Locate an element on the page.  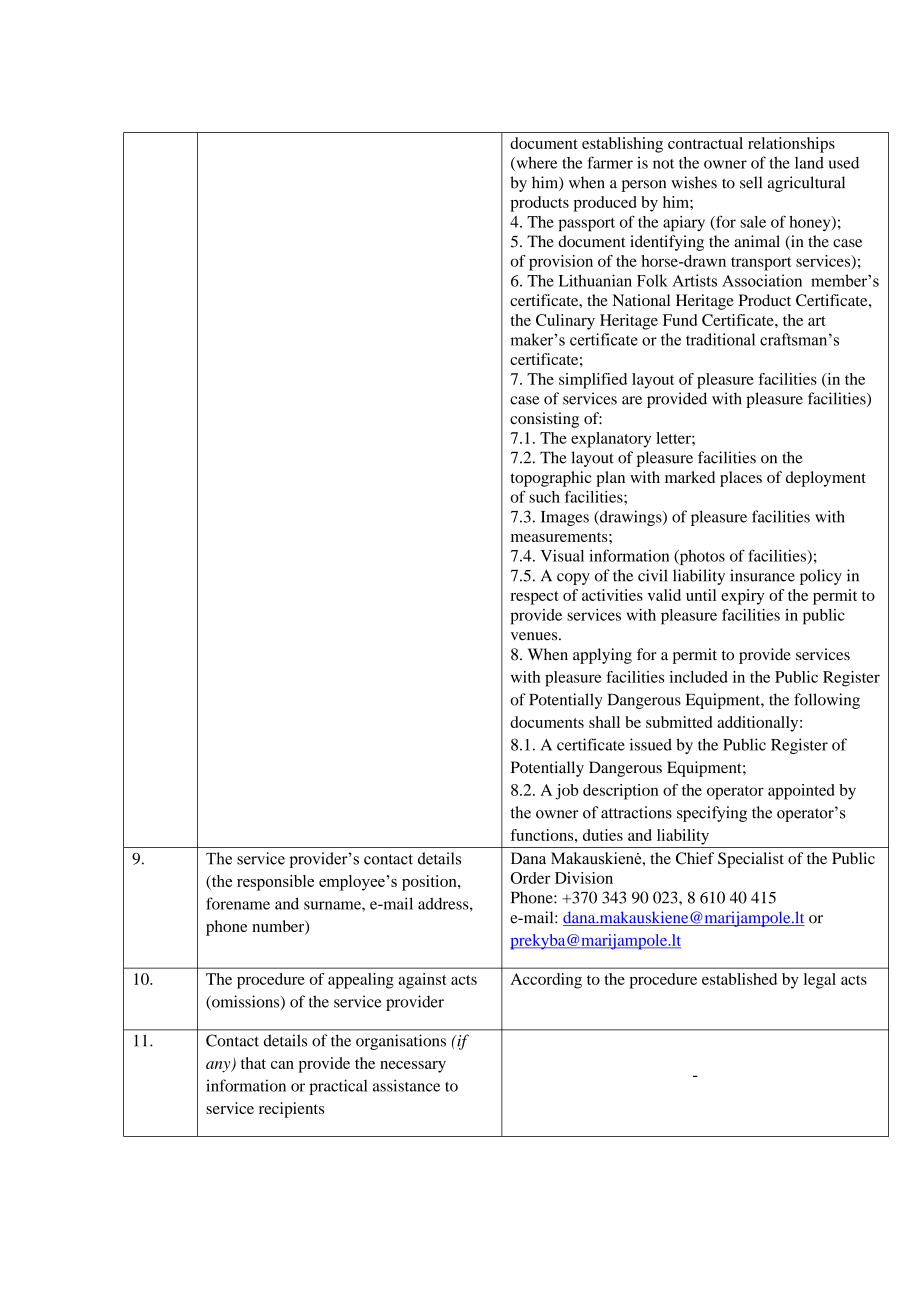
necessary is located at coordinates (413, 1067).
